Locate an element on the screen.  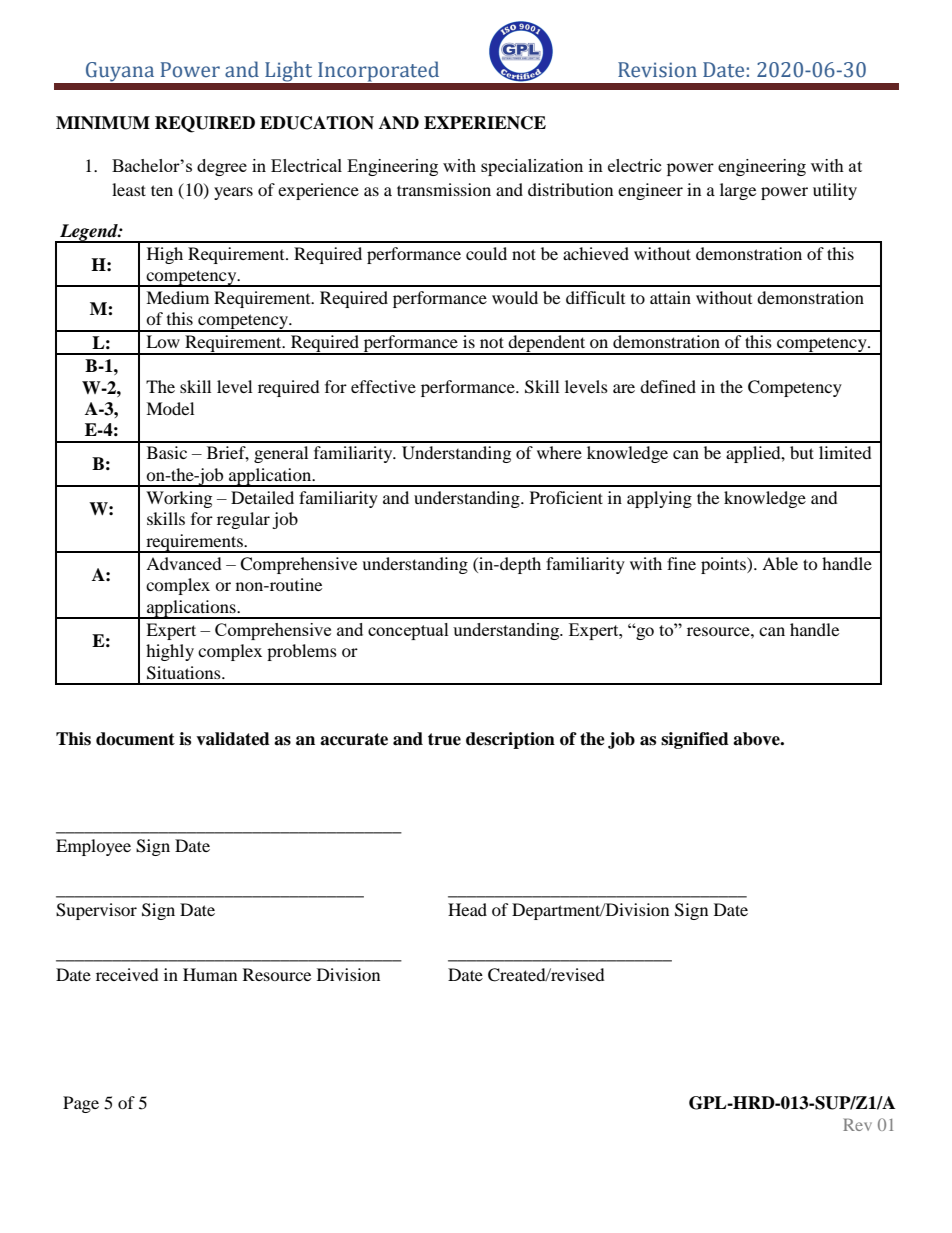
effective is located at coordinates (383, 386).
